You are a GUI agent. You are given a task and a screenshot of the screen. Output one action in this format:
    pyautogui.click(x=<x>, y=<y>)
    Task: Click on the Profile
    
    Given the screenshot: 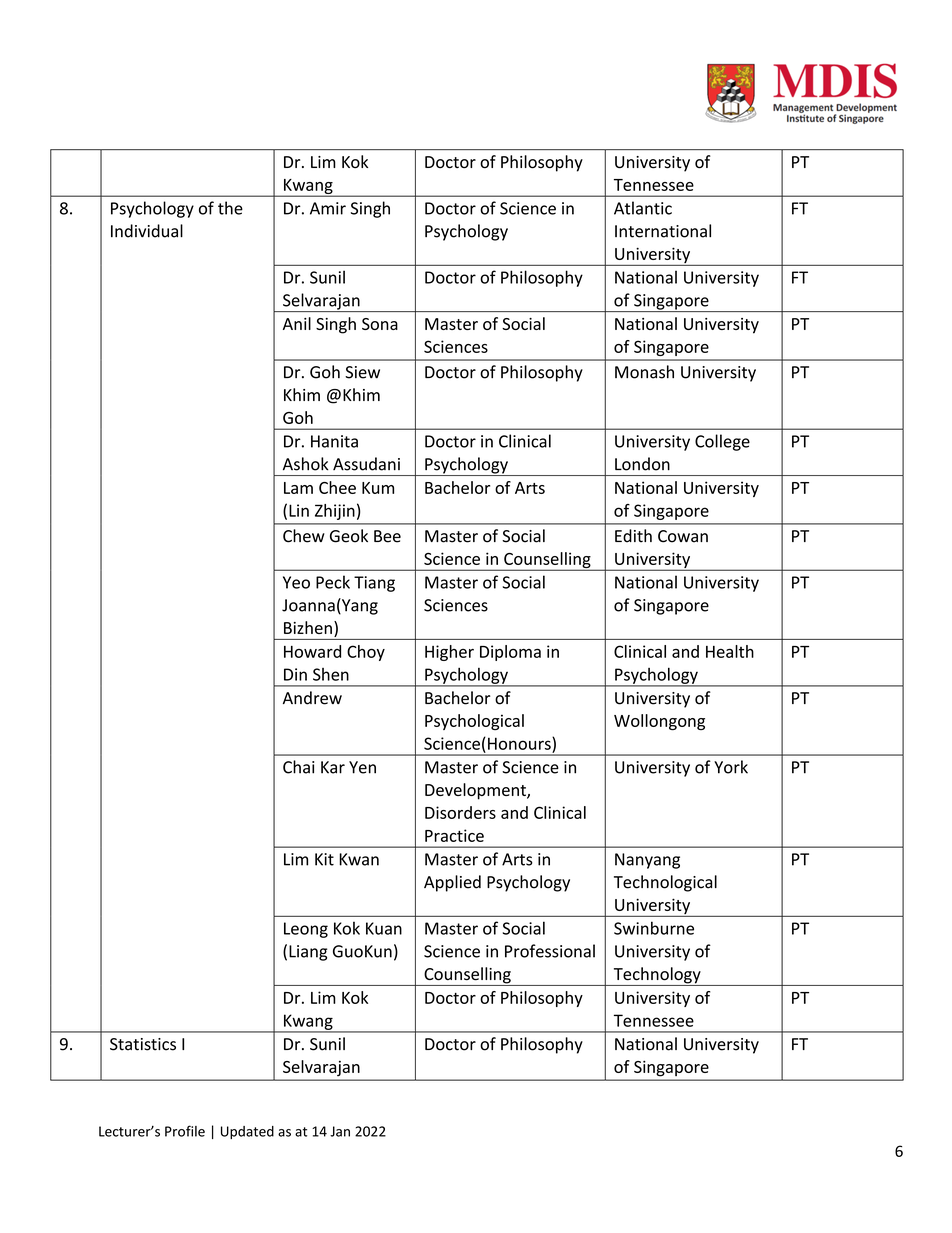 What is the action you would take?
    pyautogui.click(x=185, y=1131)
